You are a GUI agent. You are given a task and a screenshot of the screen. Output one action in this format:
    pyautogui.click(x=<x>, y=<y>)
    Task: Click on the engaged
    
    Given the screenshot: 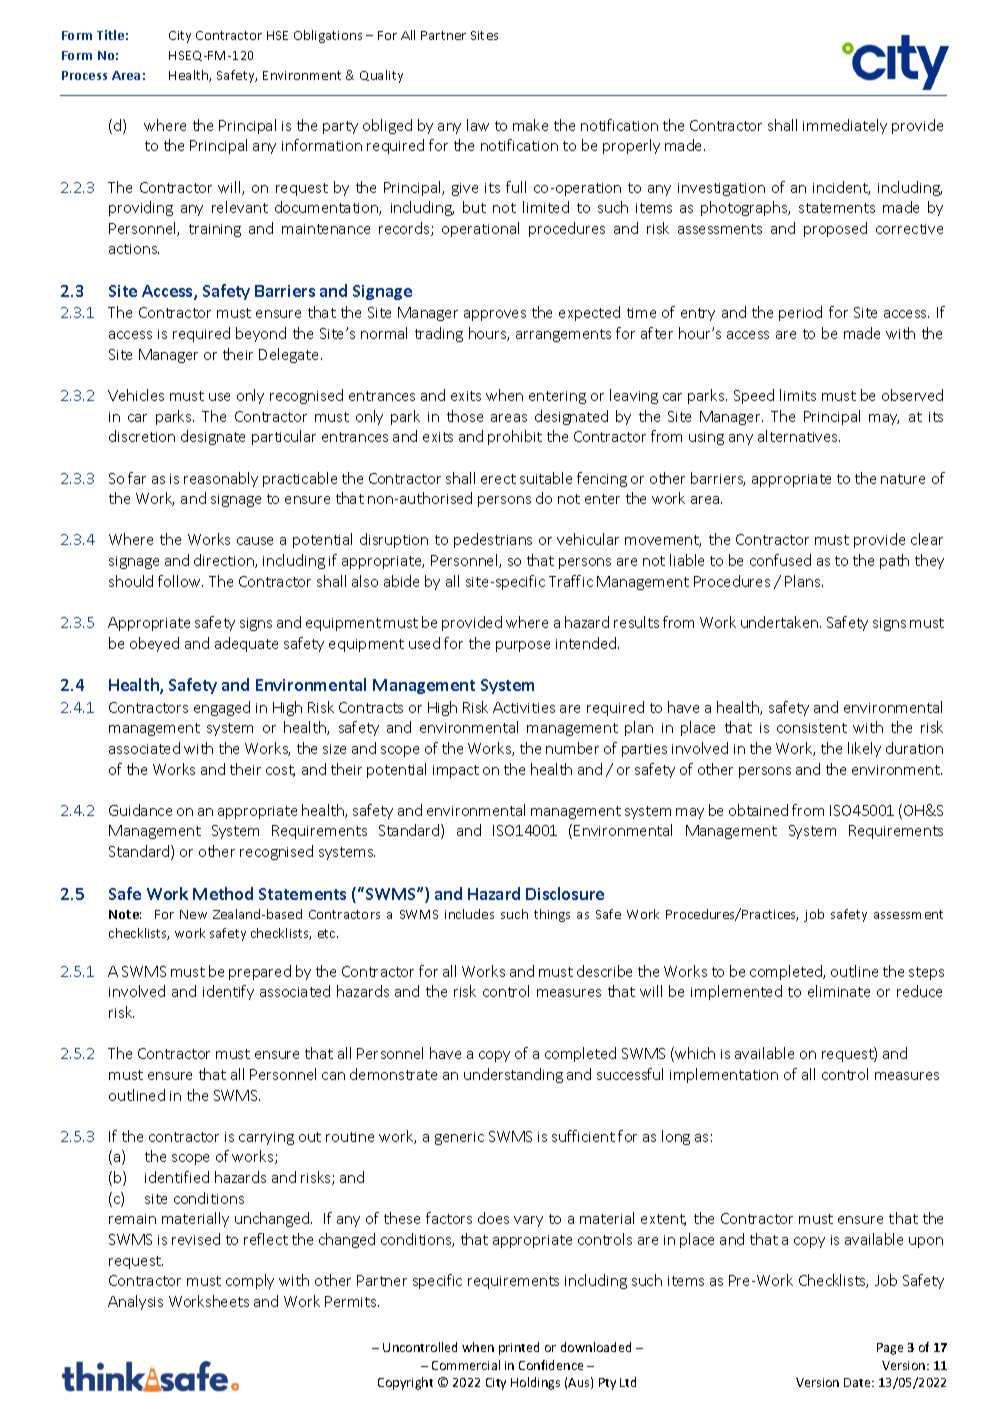 What is the action you would take?
    pyautogui.click(x=222, y=708)
